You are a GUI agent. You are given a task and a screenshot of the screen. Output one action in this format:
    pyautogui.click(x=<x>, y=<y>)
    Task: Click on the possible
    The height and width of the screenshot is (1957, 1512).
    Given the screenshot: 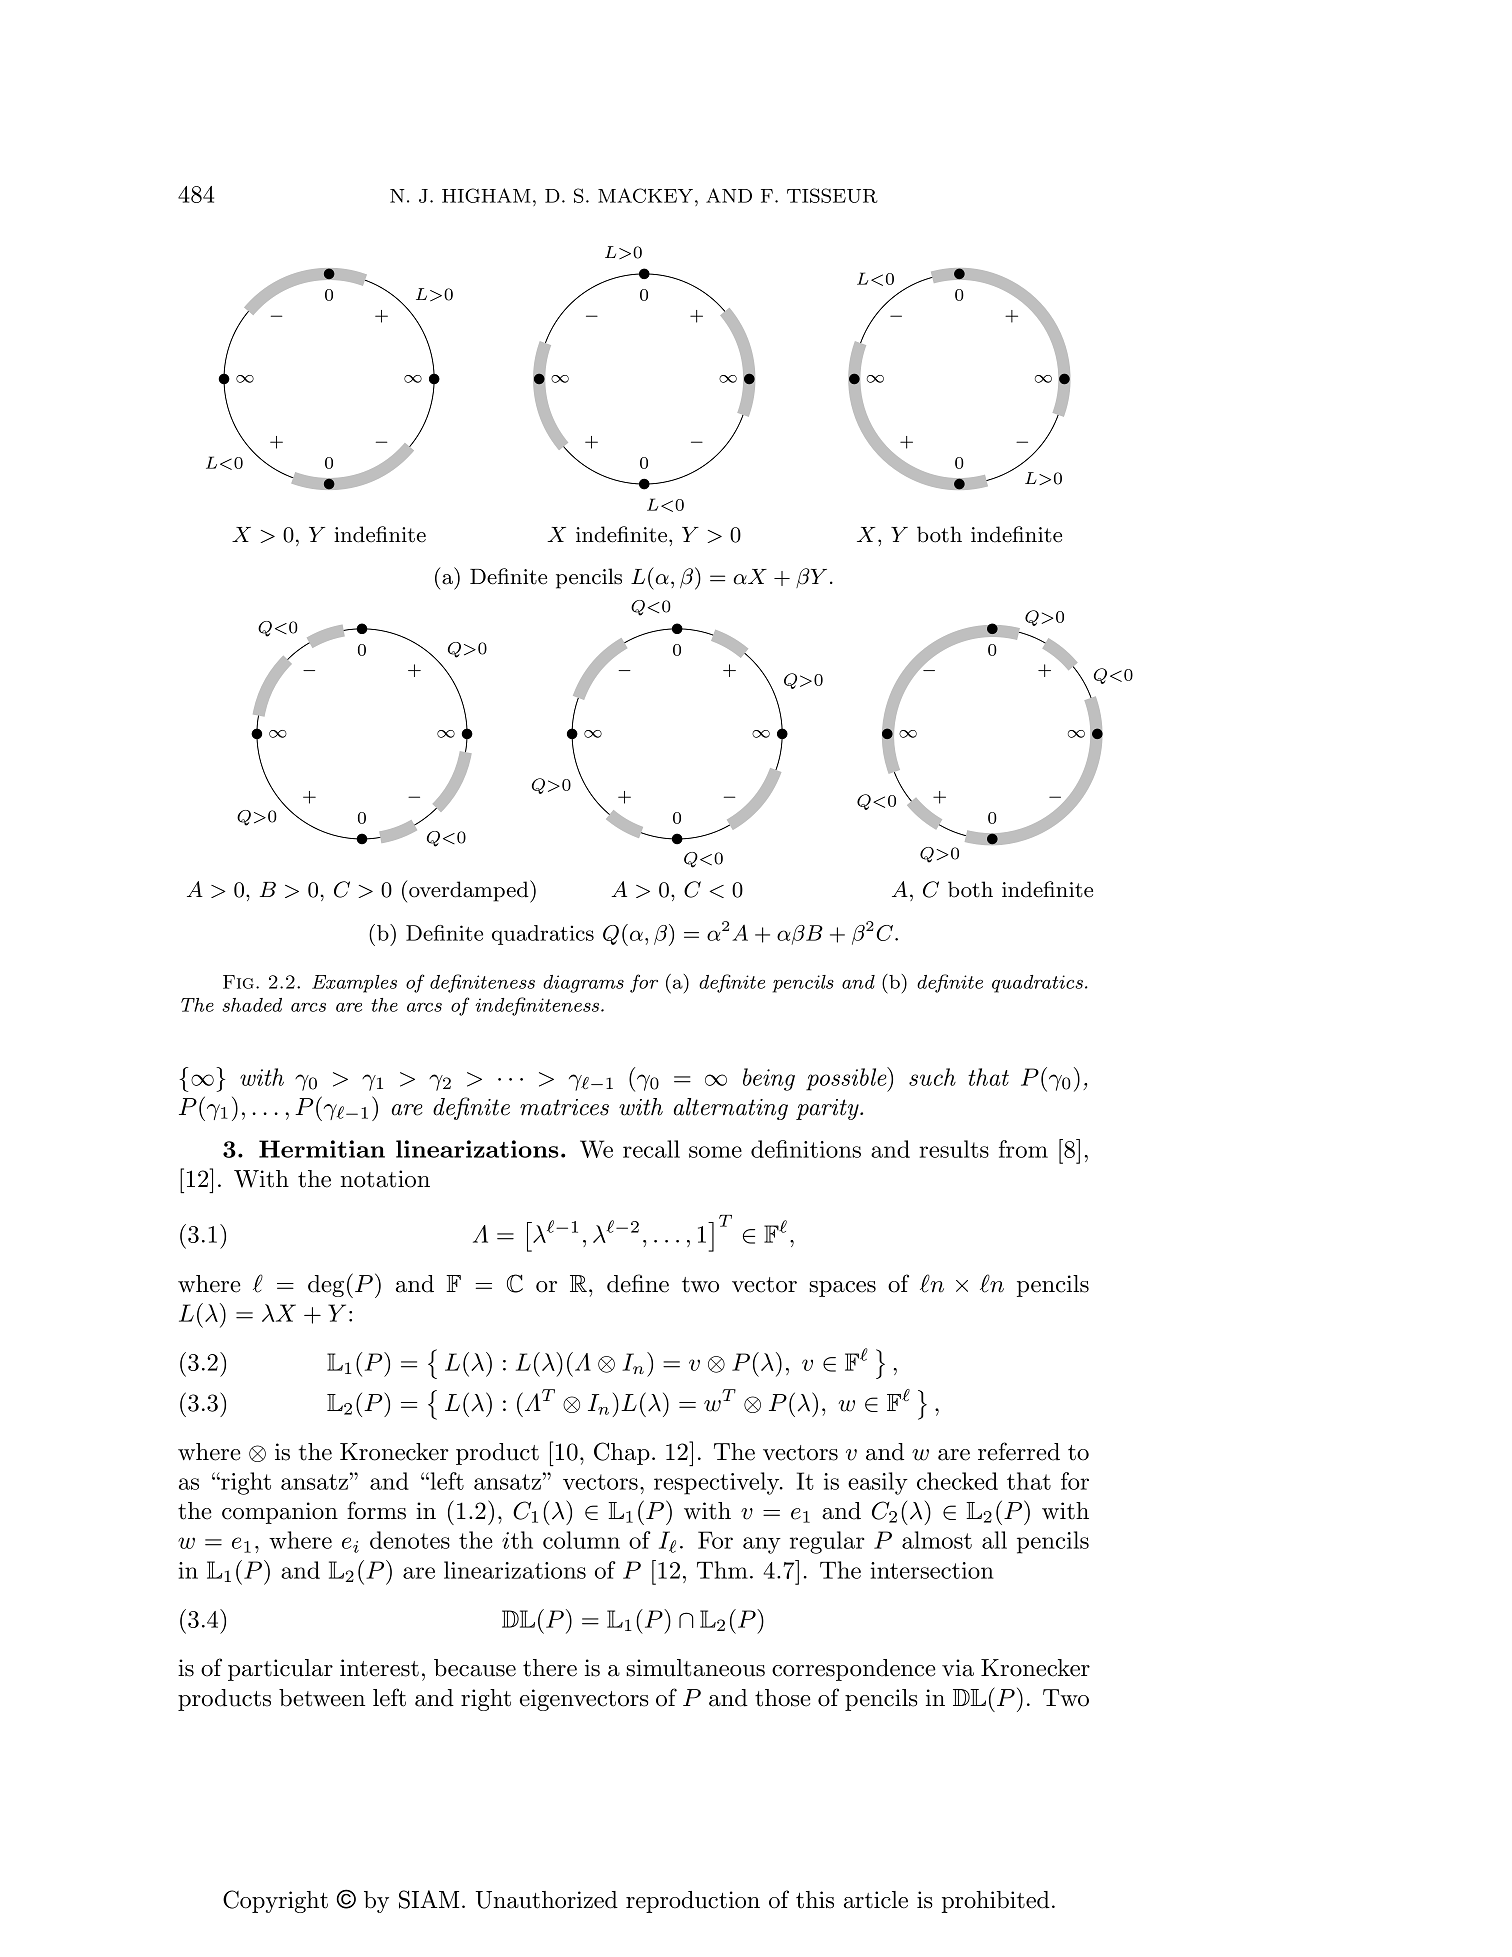 What is the action you would take?
    pyautogui.click(x=847, y=1079)
